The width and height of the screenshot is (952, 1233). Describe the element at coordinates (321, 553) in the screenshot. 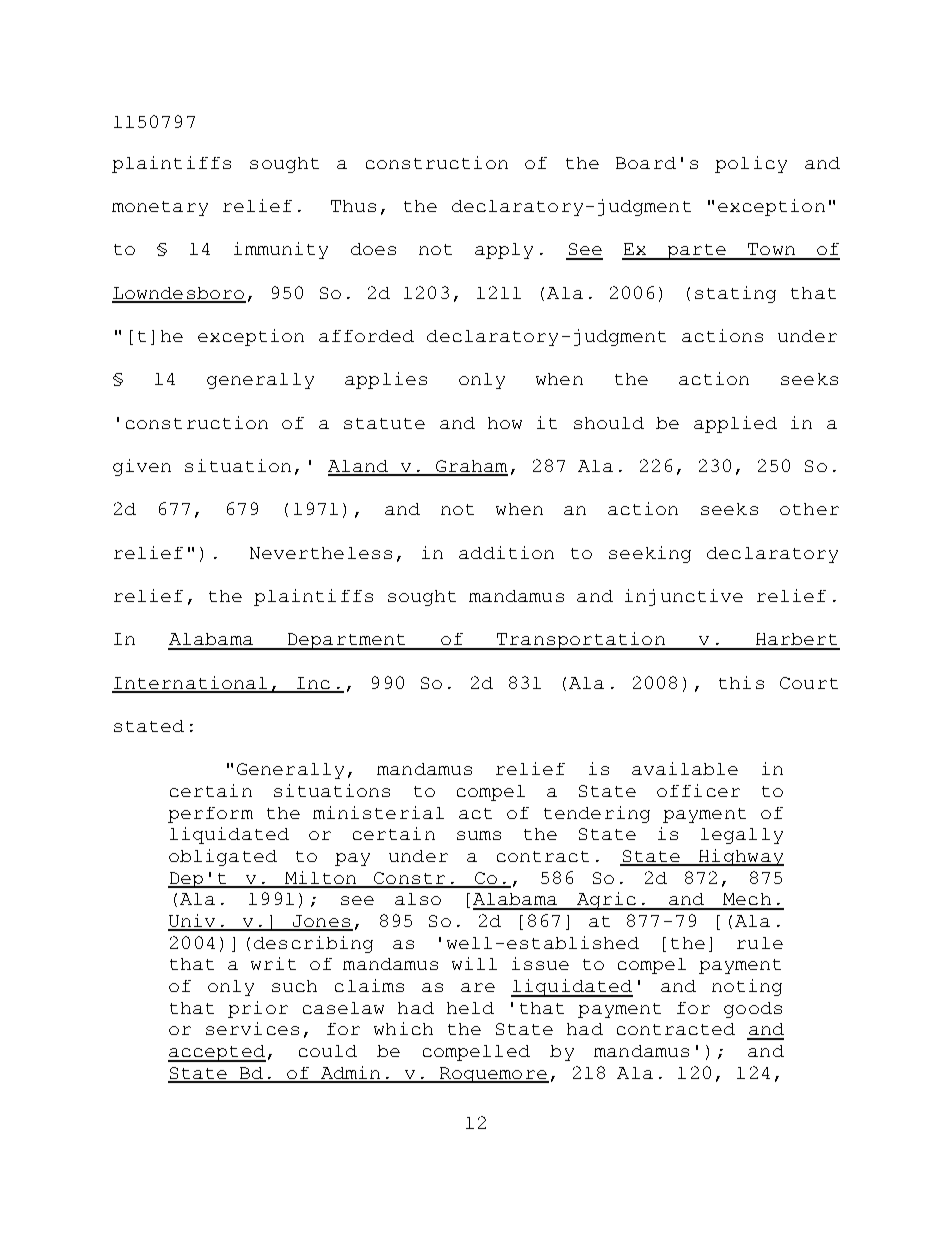

I see `Nevertheless` at that location.
